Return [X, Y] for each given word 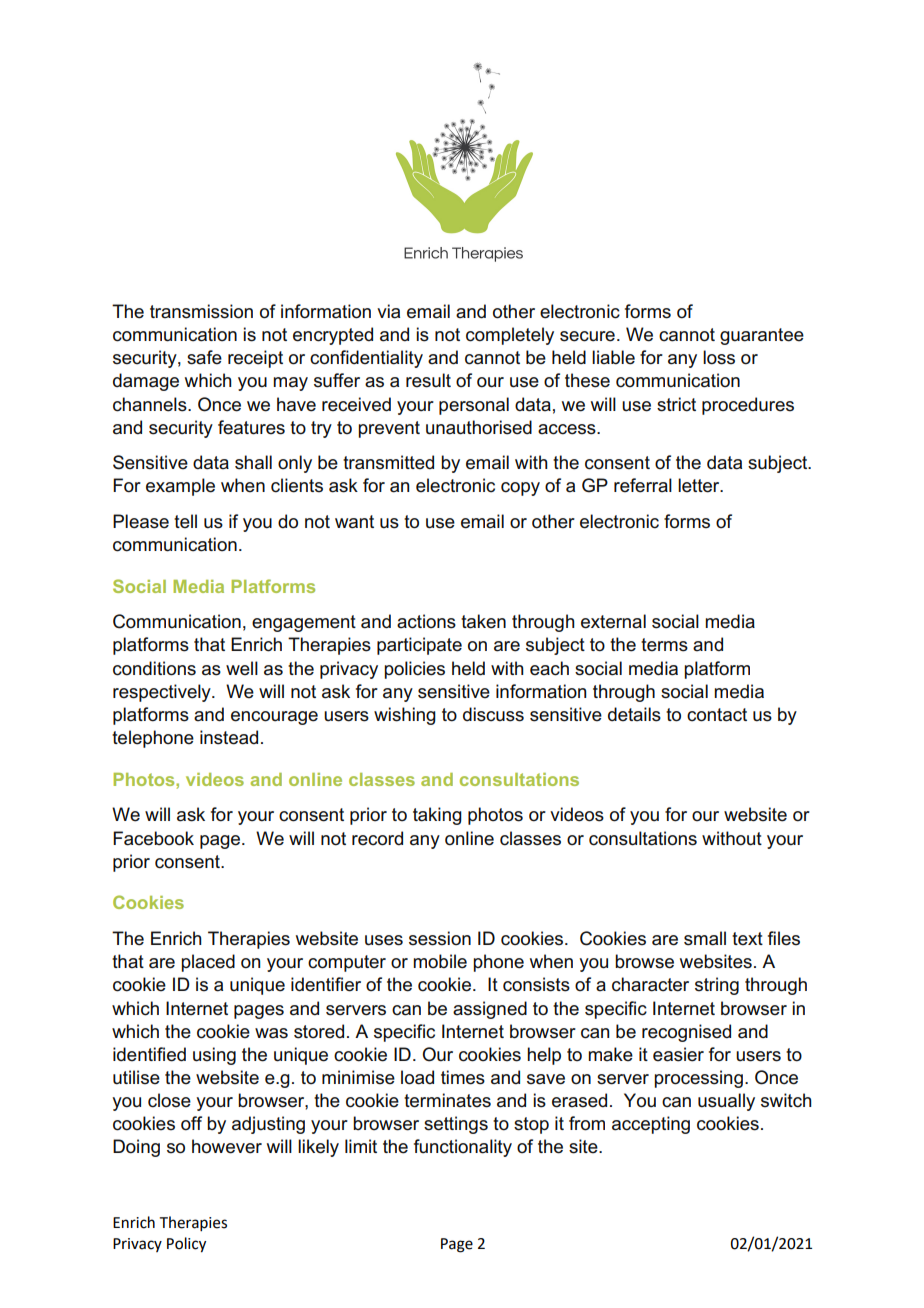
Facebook [153, 838]
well [242, 668]
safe [204, 357]
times [463, 1077]
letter [700, 485]
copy [520, 489]
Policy [186, 1245]
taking [437, 816]
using [214, 1056]
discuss [493, 714]
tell [185, 521]
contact [717, 715]
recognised [686, 1033]
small [705, 938]
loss [719, 357]
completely [510, 336]
